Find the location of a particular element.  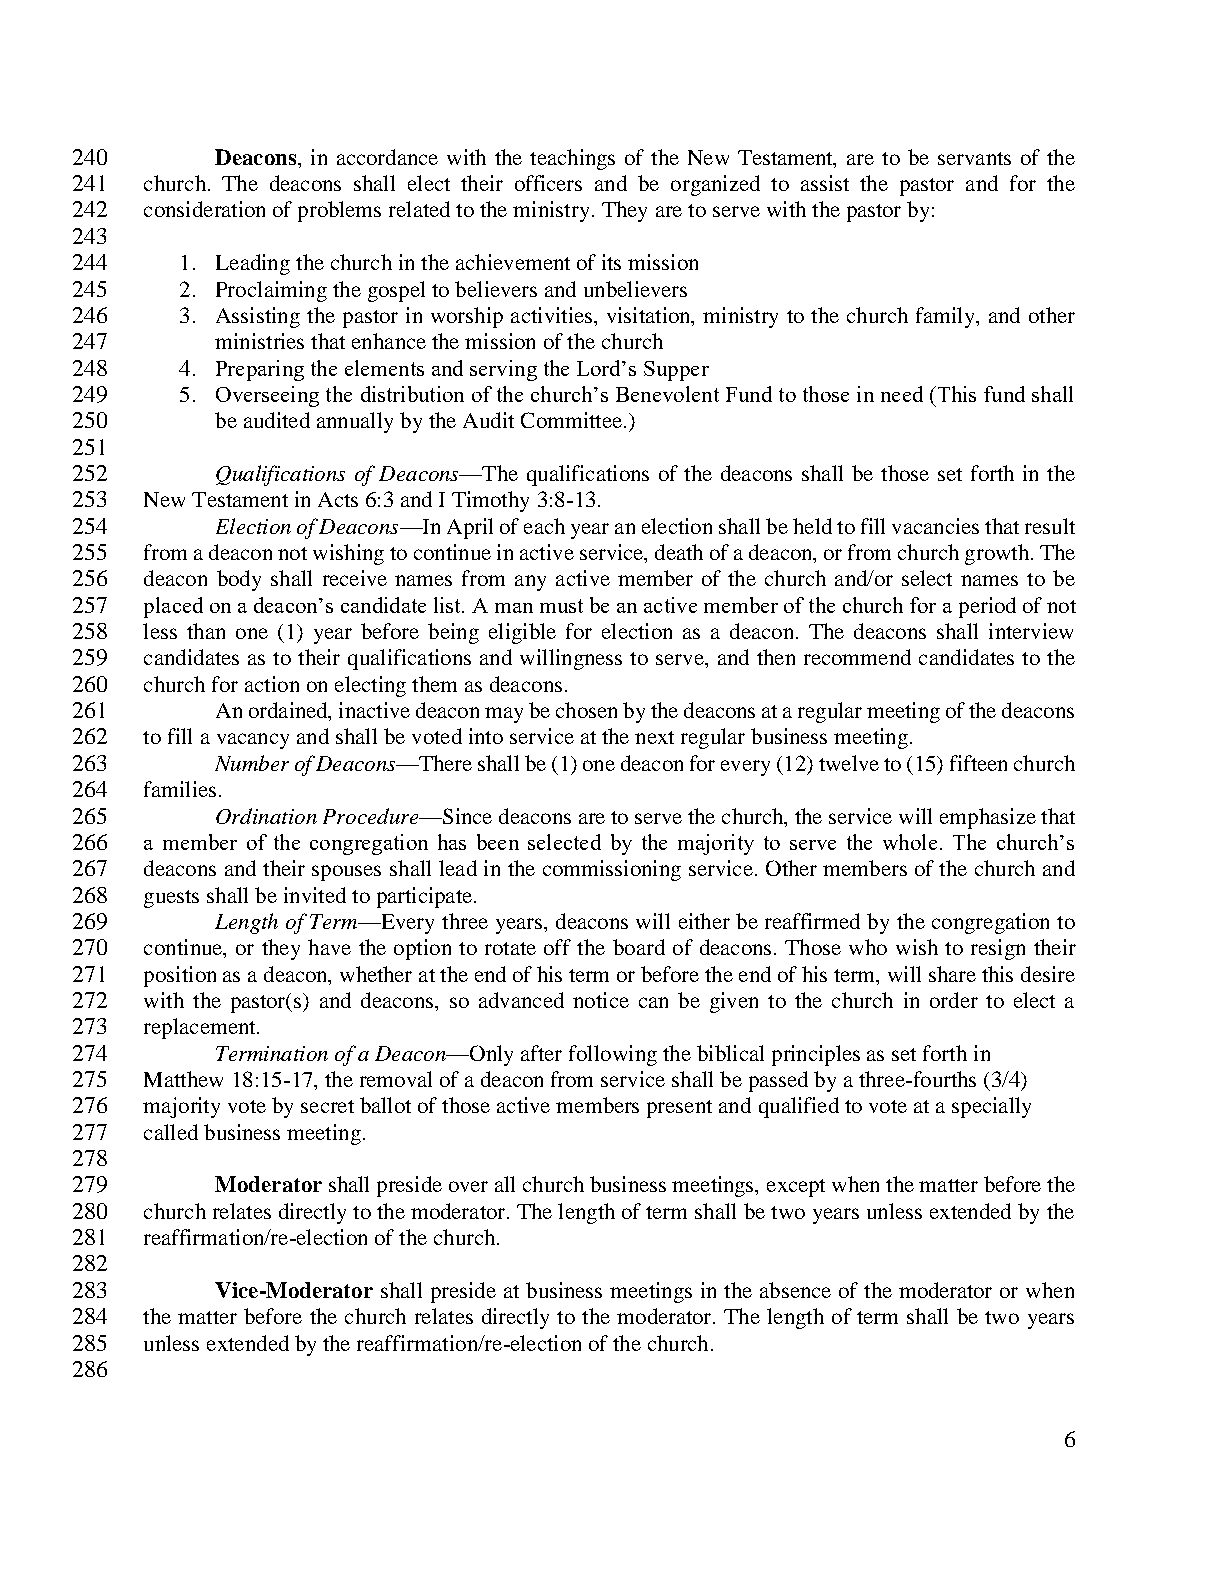

officers is located at coordinates (548, 183).
